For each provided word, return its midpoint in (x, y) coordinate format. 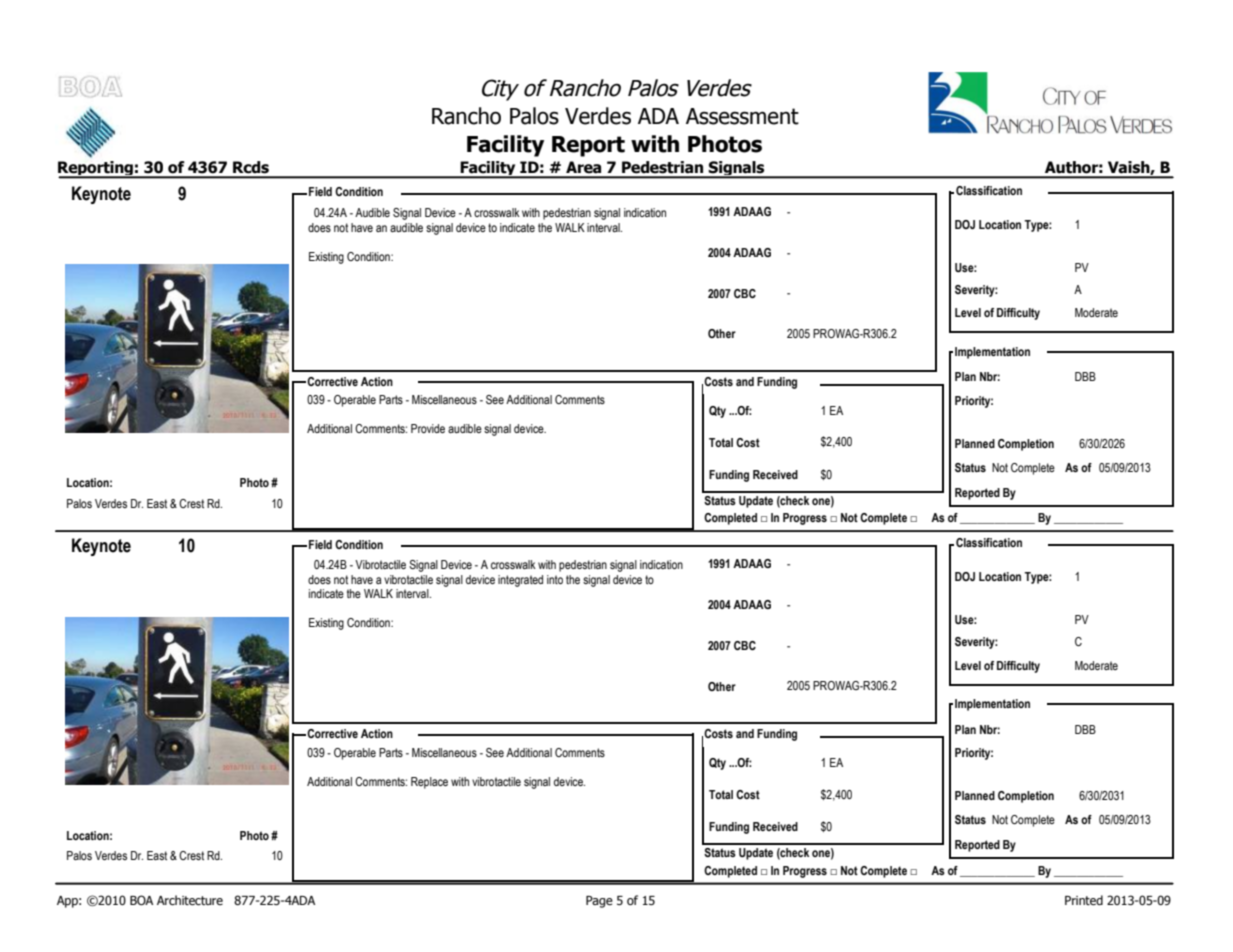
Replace (429, 783)
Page (599, 902)
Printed (1084, 900)
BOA (141, 900)
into (555, 579)
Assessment (742, 116)
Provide (428, 428)
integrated (520, 581)
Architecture (190, 900)
